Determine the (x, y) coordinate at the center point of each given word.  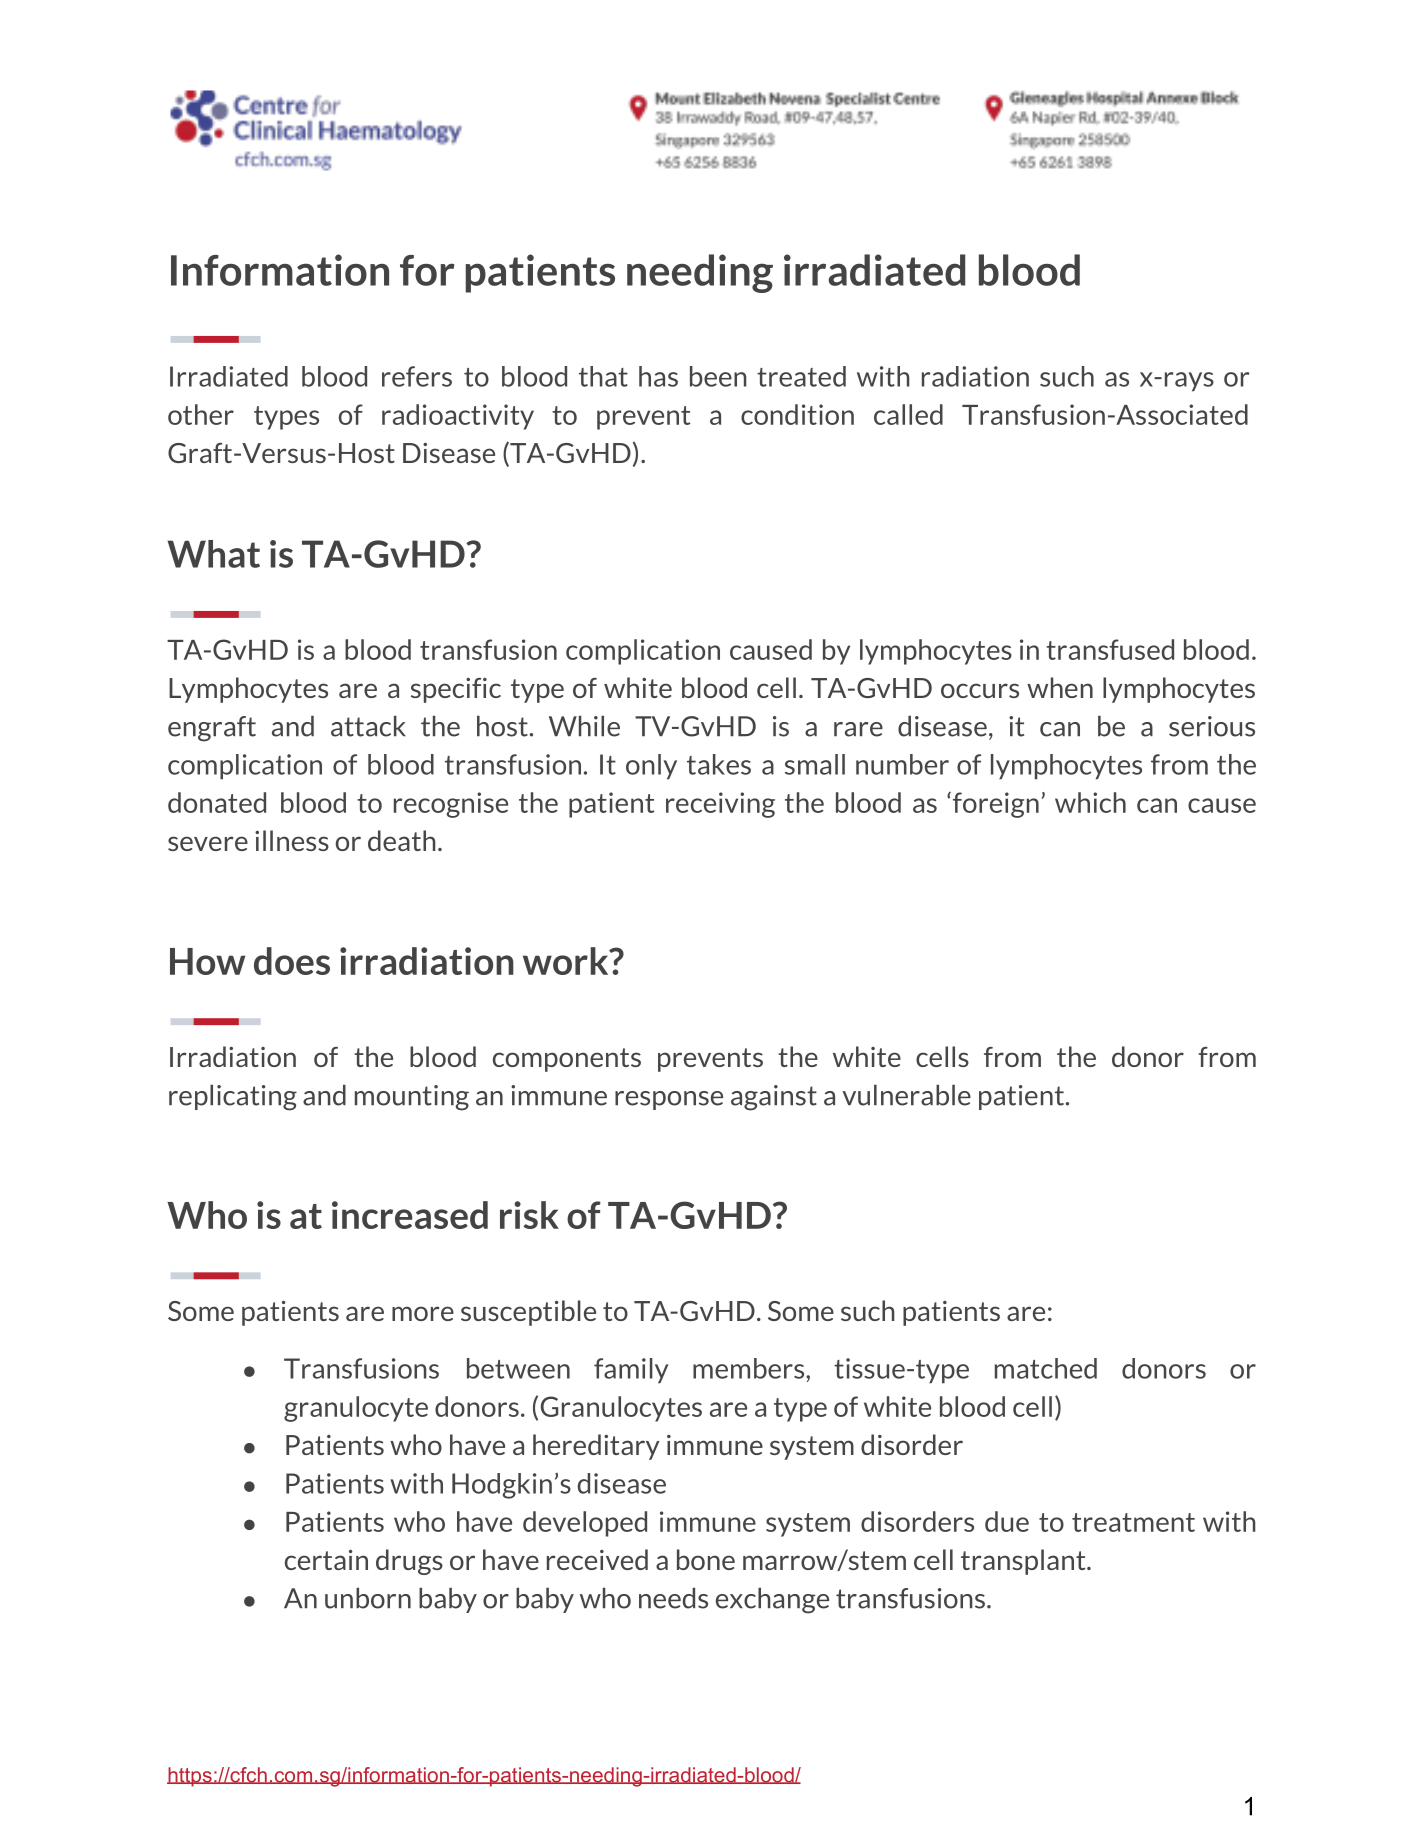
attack (368, 726)
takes (719, 764)
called (908, 414)
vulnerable (906, 1095)
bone (706, 1559)
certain (326, 1559)
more (423, 1313)
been (718, 376)
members (750, 1368)
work (567, 961)
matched (1046, 1368)
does (292, 961)
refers (417, 376)
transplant (1024, 1562)
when (1060, 687)
